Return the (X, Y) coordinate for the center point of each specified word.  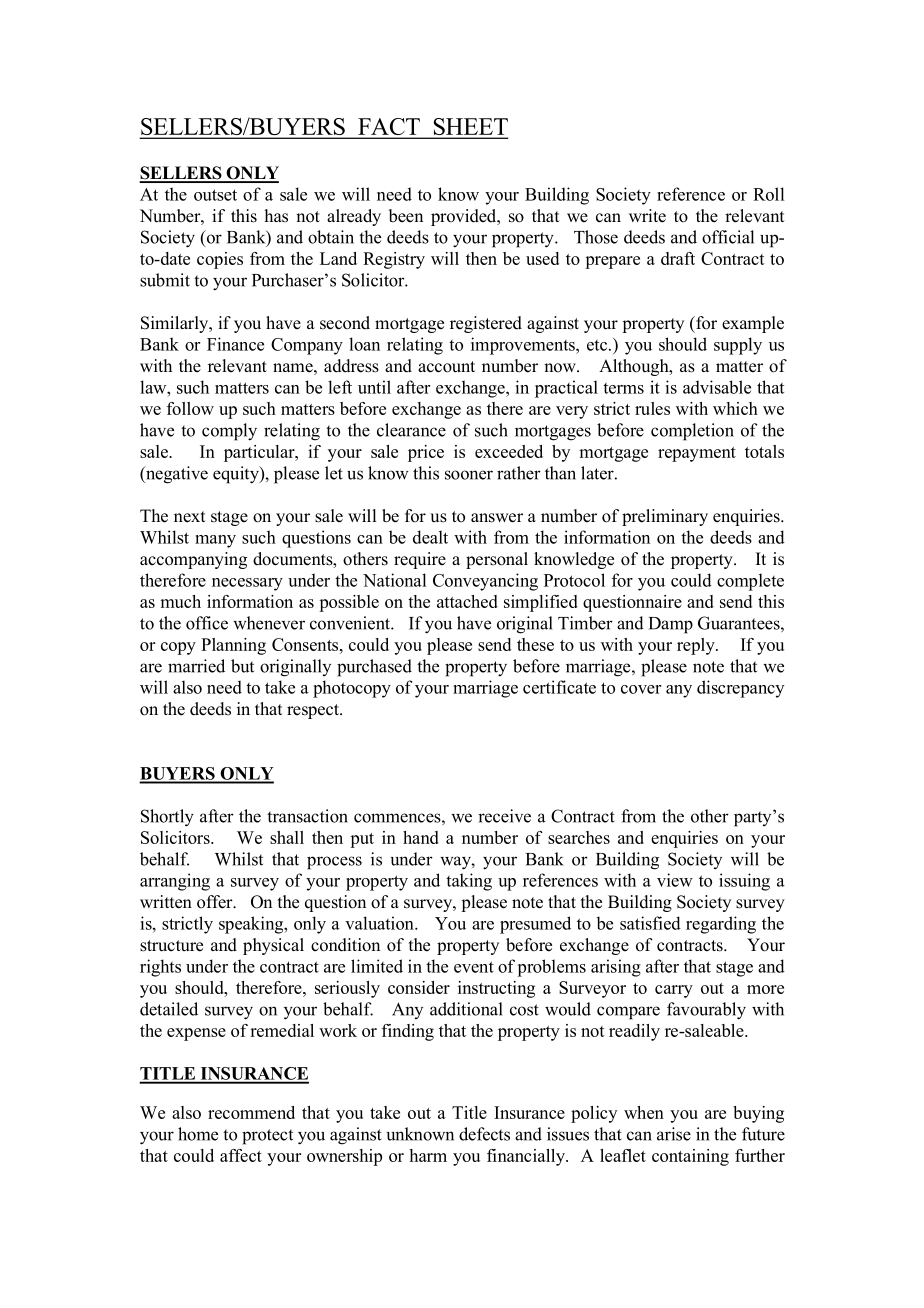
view (675, 880)
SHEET (469, 128)
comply (229, 432)
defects (484, 1134)
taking (469, 882)
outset (215, 195)
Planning (233, 646)
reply (697, 646)
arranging (175, 882)
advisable (717, 387)
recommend (251, 1112)
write (647, 216)
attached (467, 601)
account (446, 367)
